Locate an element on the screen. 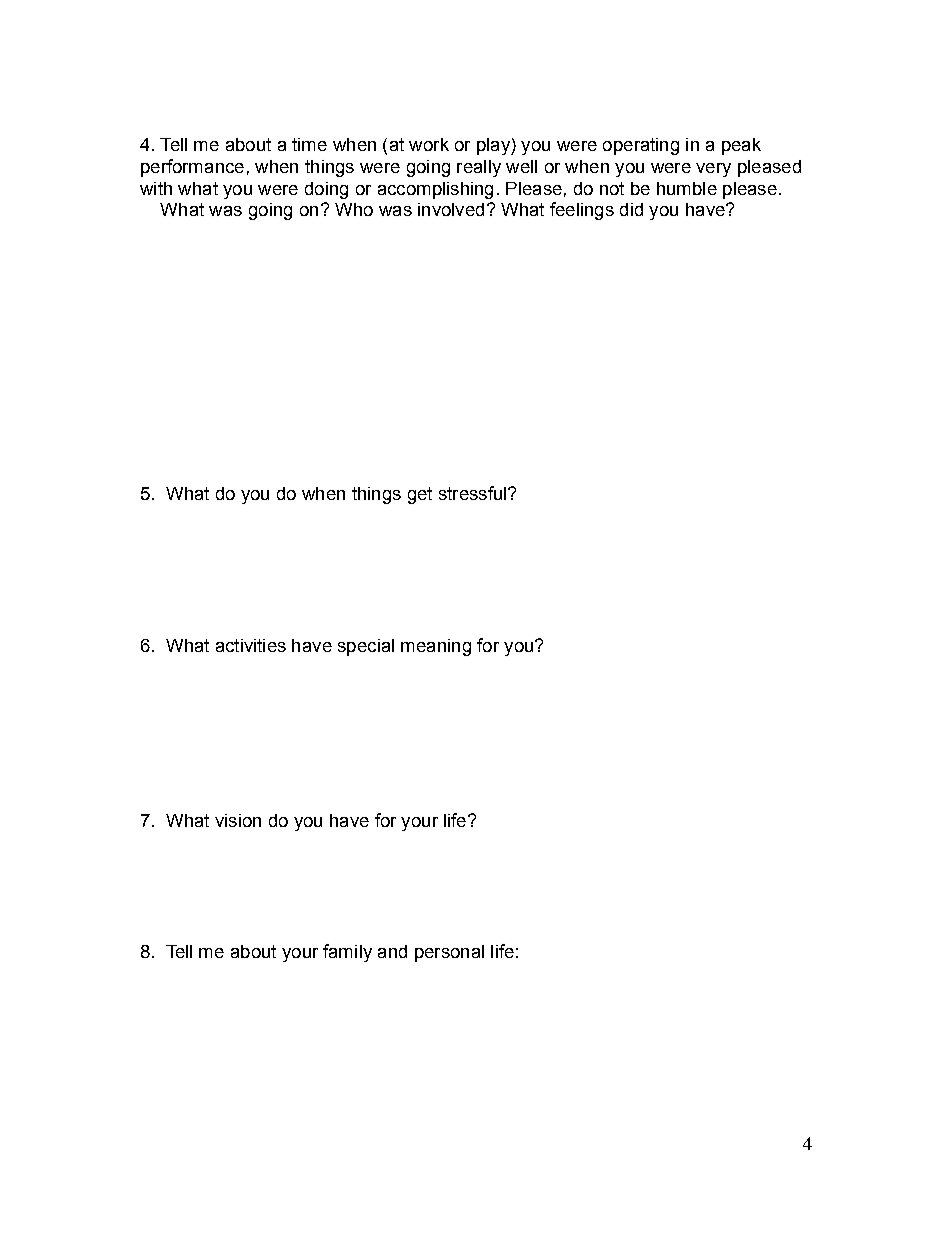 This screenshot has height=1233, width=952. really is located at coordinates (479, 168).
